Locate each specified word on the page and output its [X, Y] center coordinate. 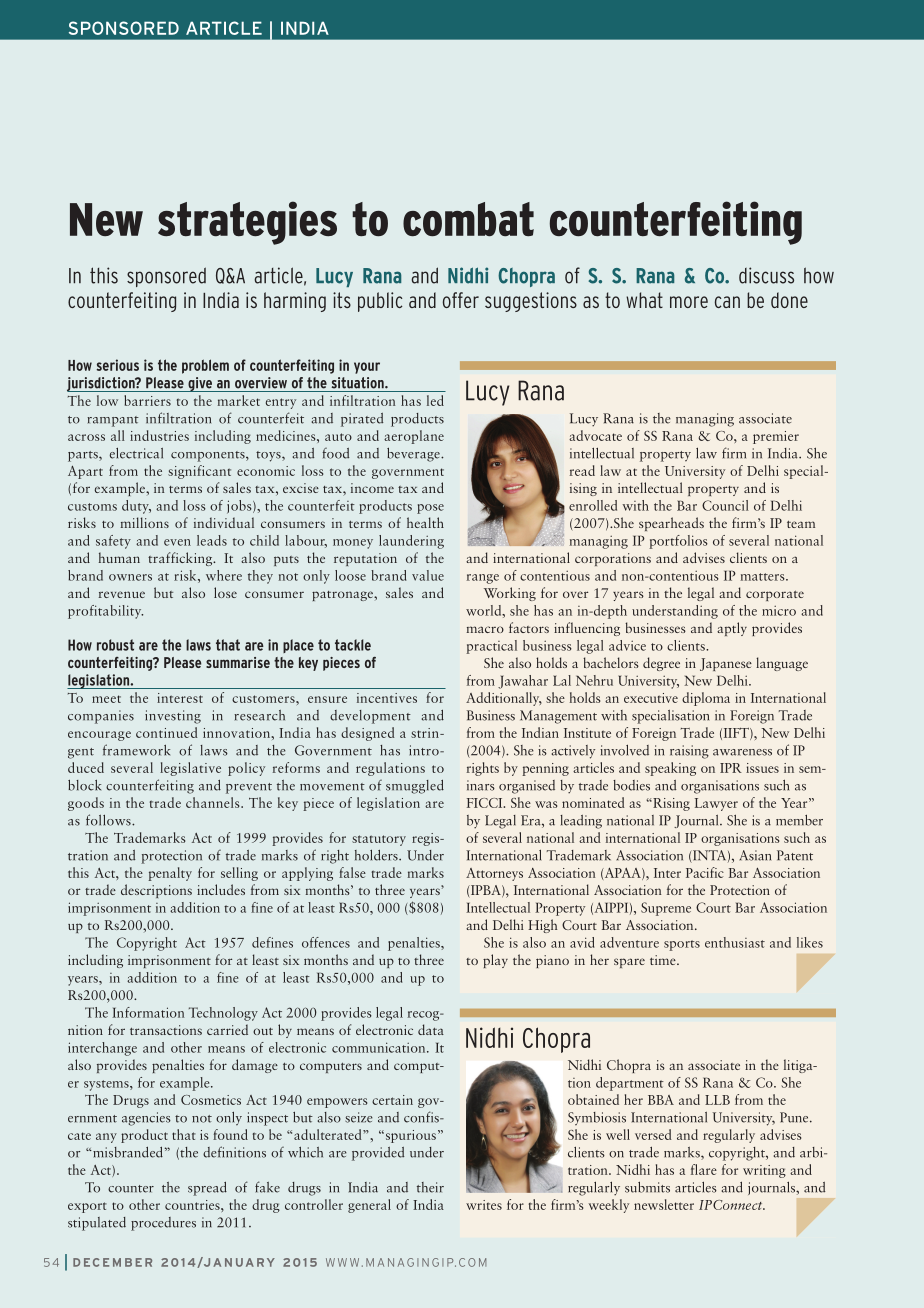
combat [468, 219]
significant [199, 472]
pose [430, 509]
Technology [223, 1014]
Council [725, 505]
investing [173, 717]
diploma [706, 699]
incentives [387, 698]
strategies [247, 223]
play [495, 961]
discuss [766, 275]
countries [193, 1205]
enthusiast [735, 942]
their [430, 1187]
